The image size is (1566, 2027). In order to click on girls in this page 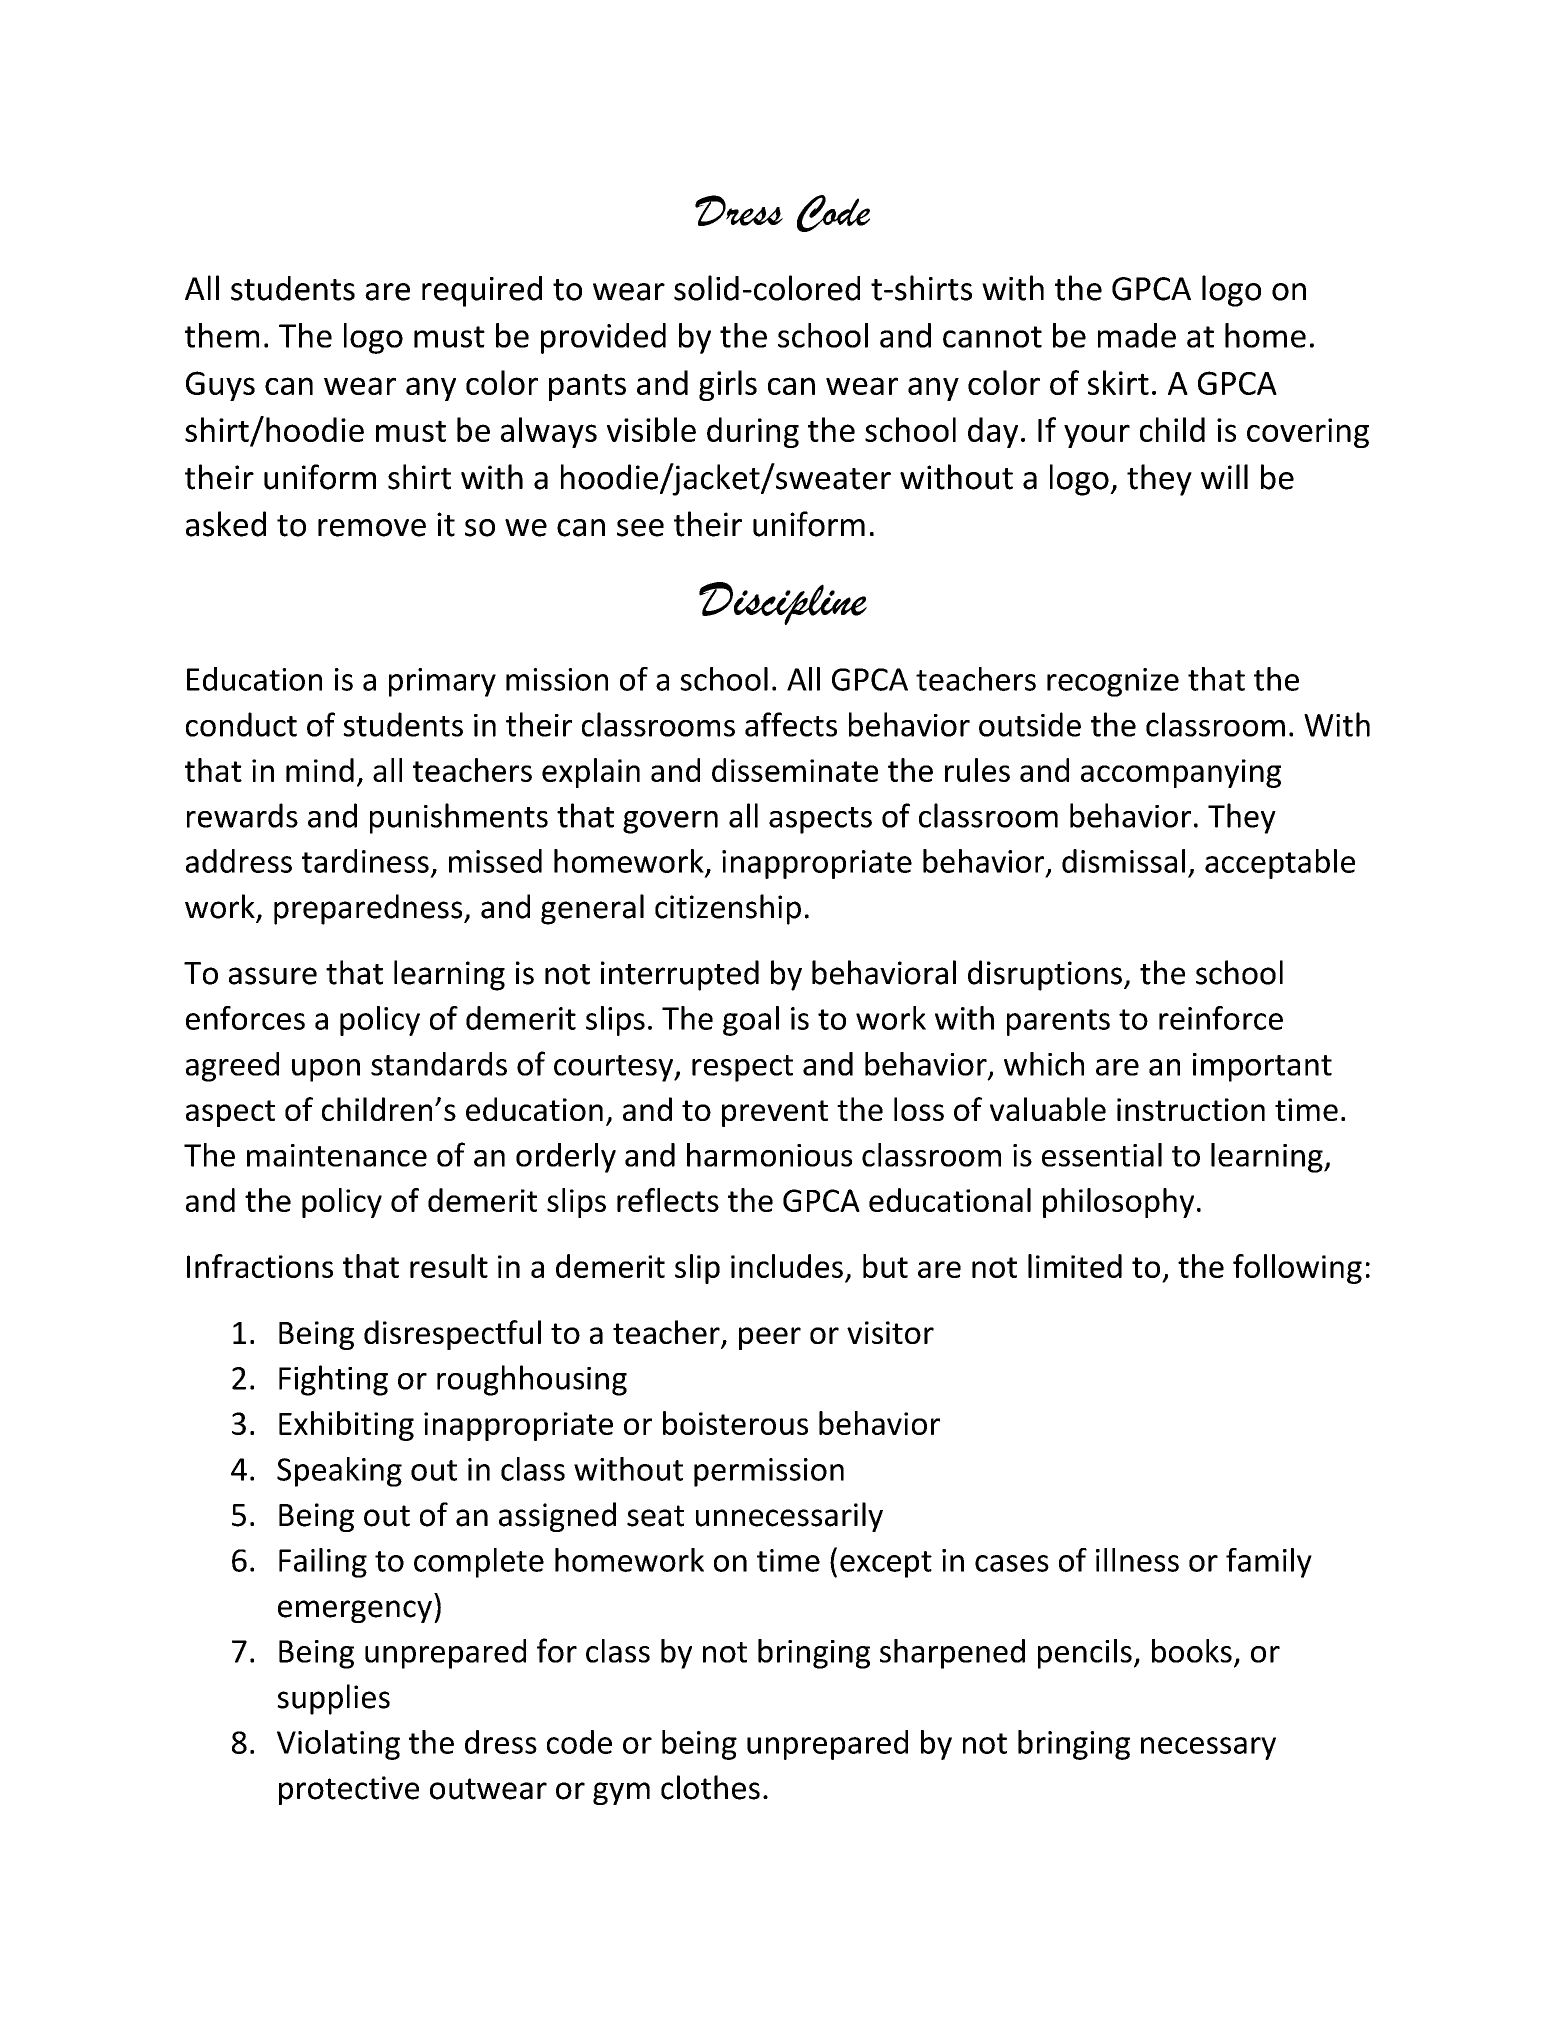, I will do `click(728, 385)`.
